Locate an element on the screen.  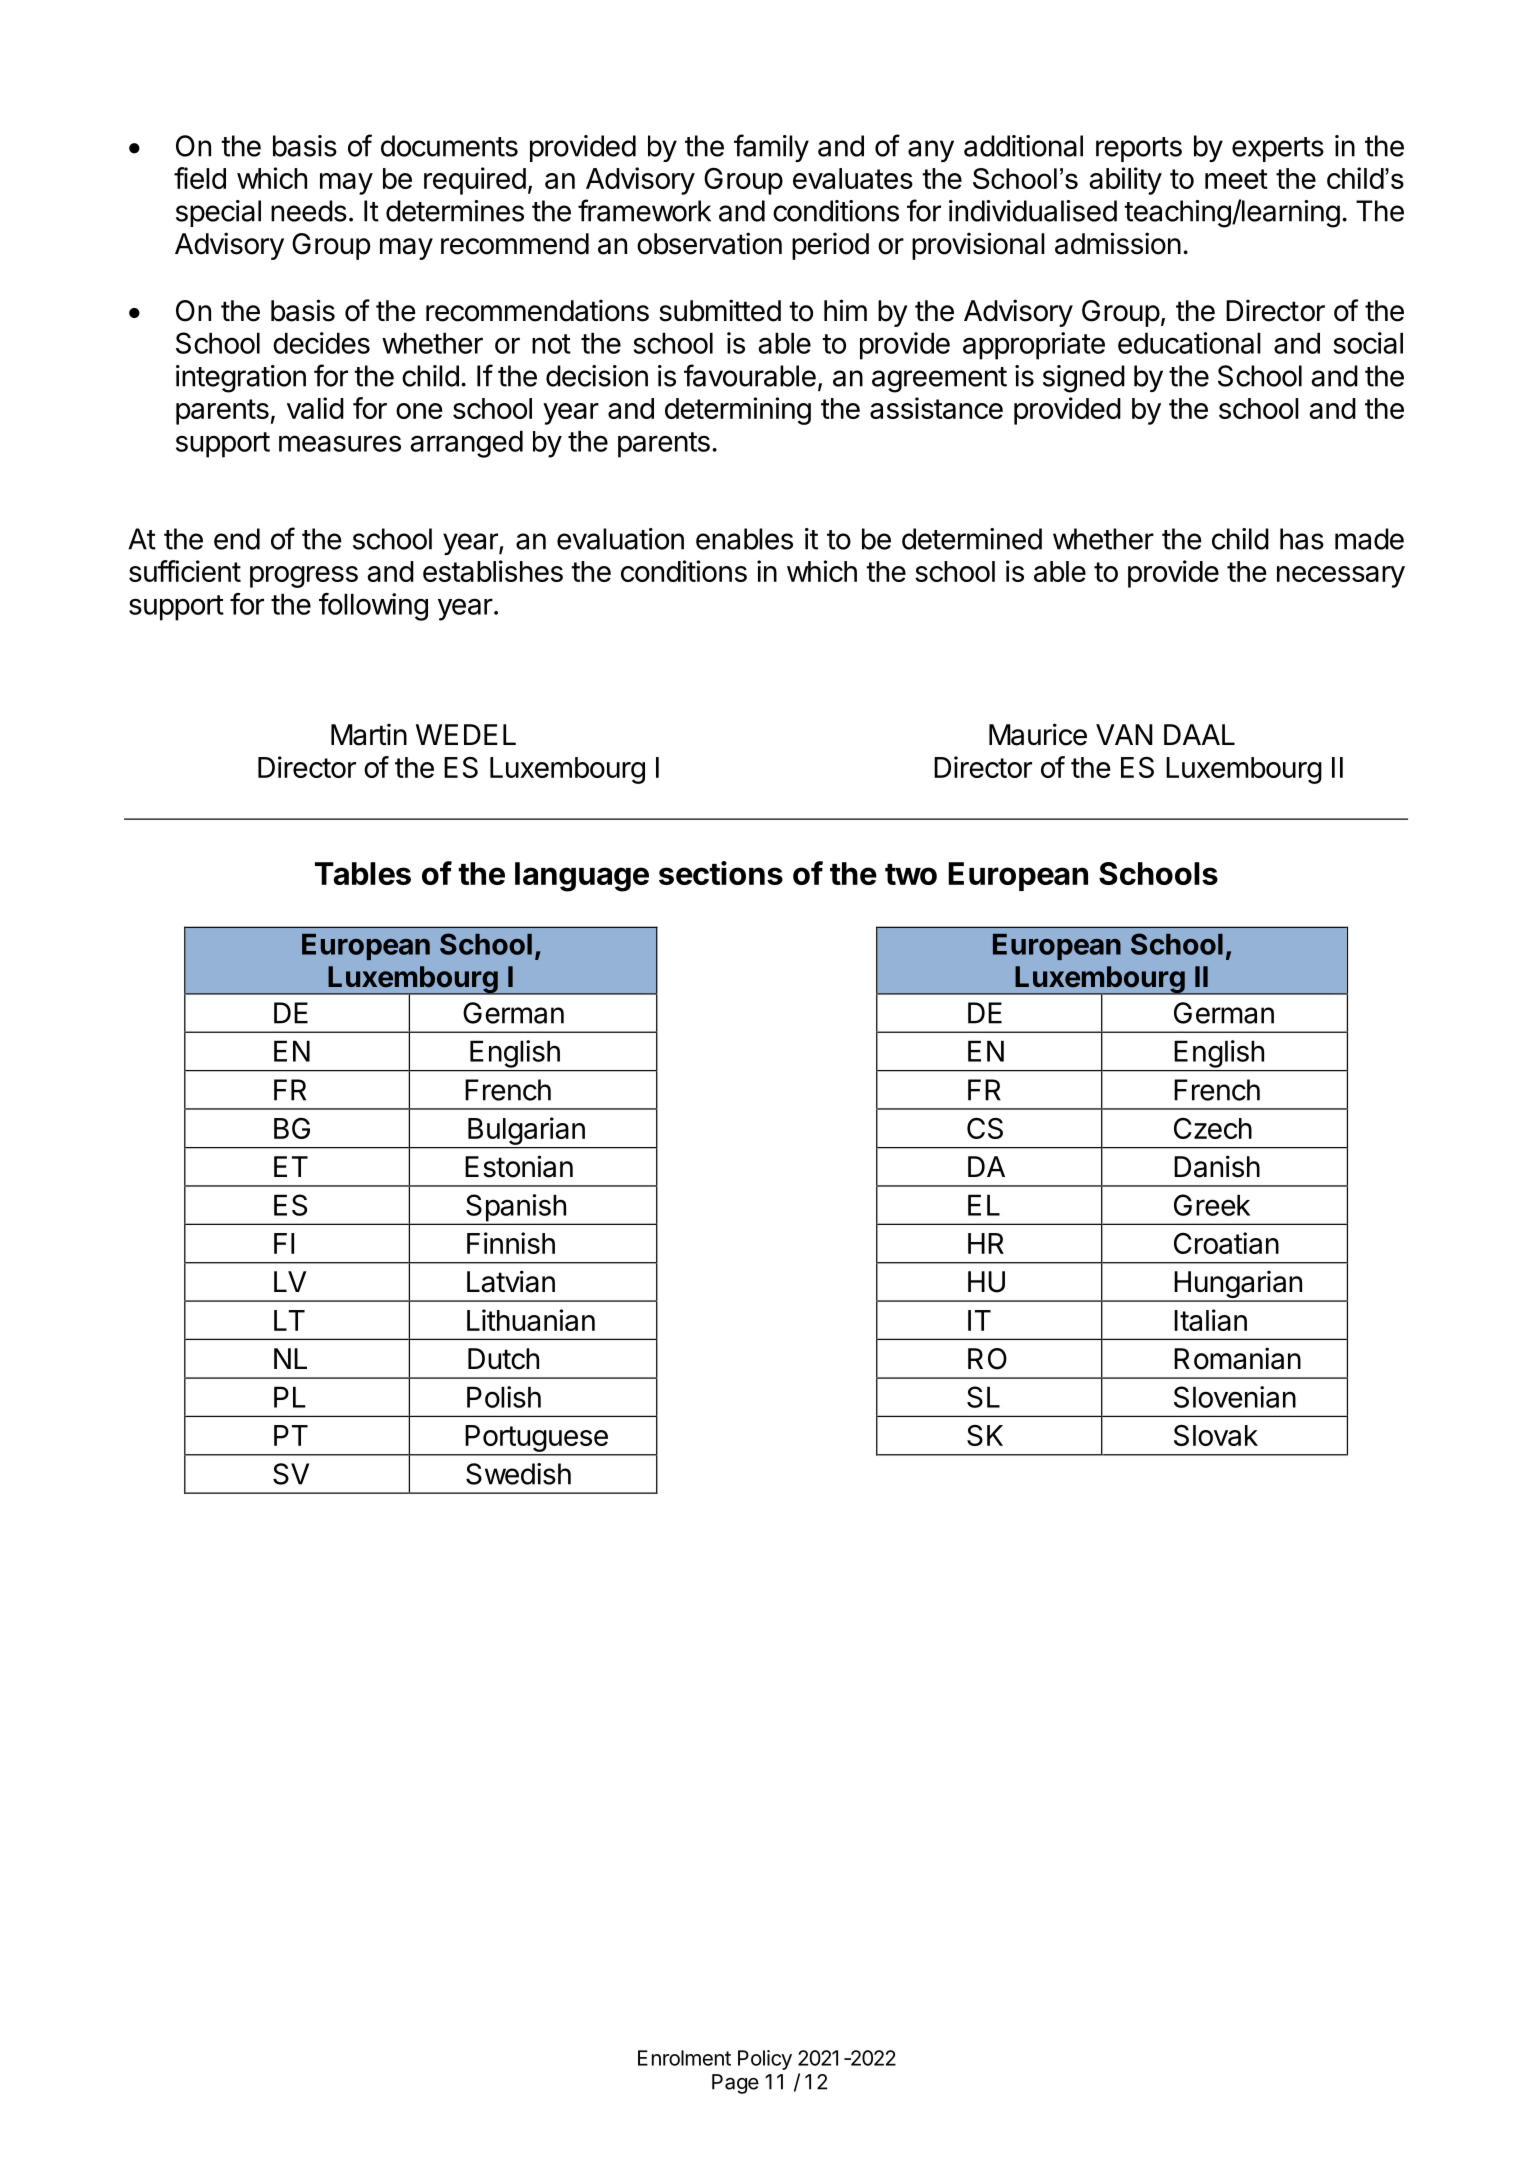
meet is located at coordinates (1236, 179).
